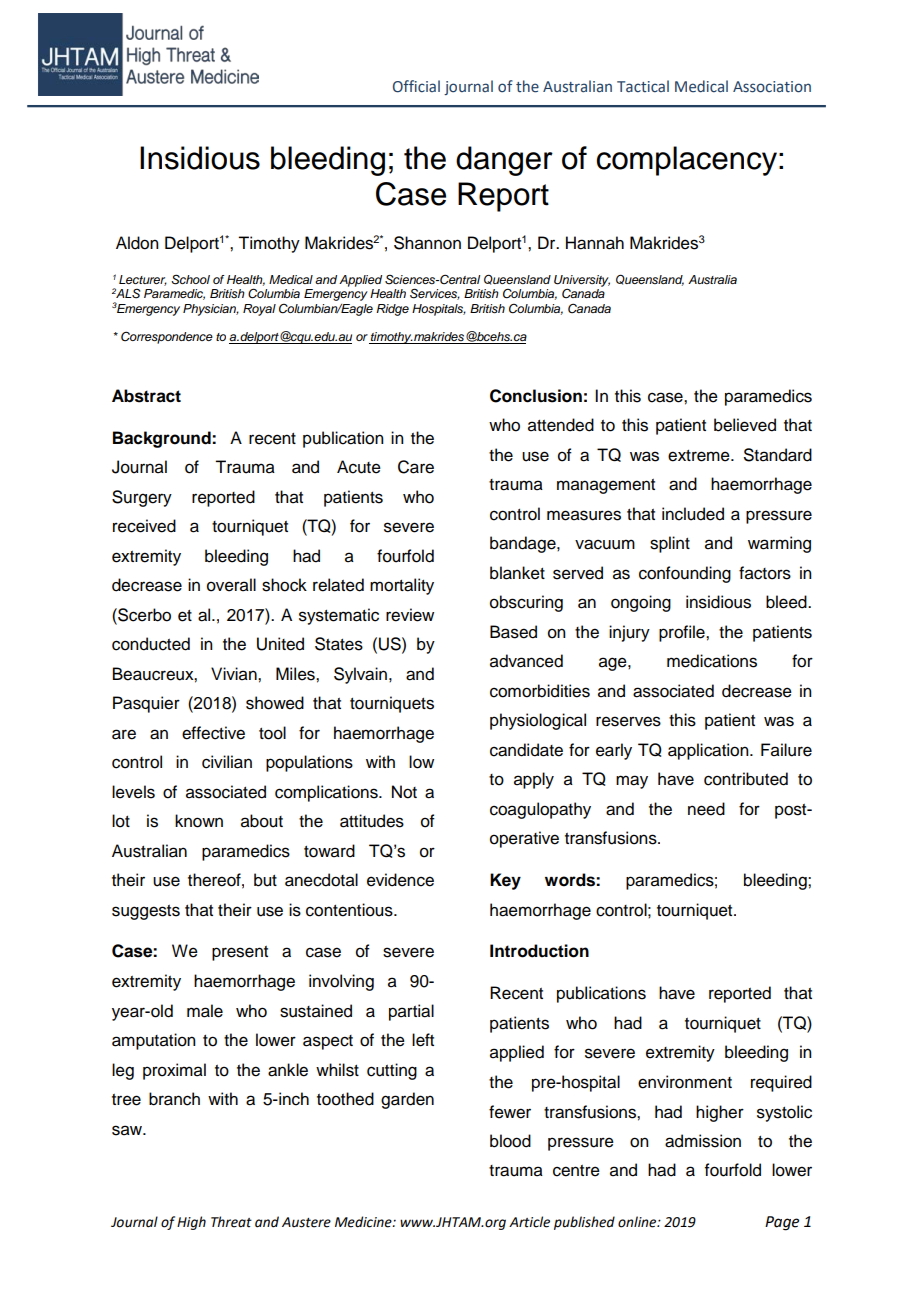 The width and height of the screenshot is (924, 1309). What do you see at coordinates (510, 1141) in the screenshot?
I see `blood` at bounding box center [510, 1141].
